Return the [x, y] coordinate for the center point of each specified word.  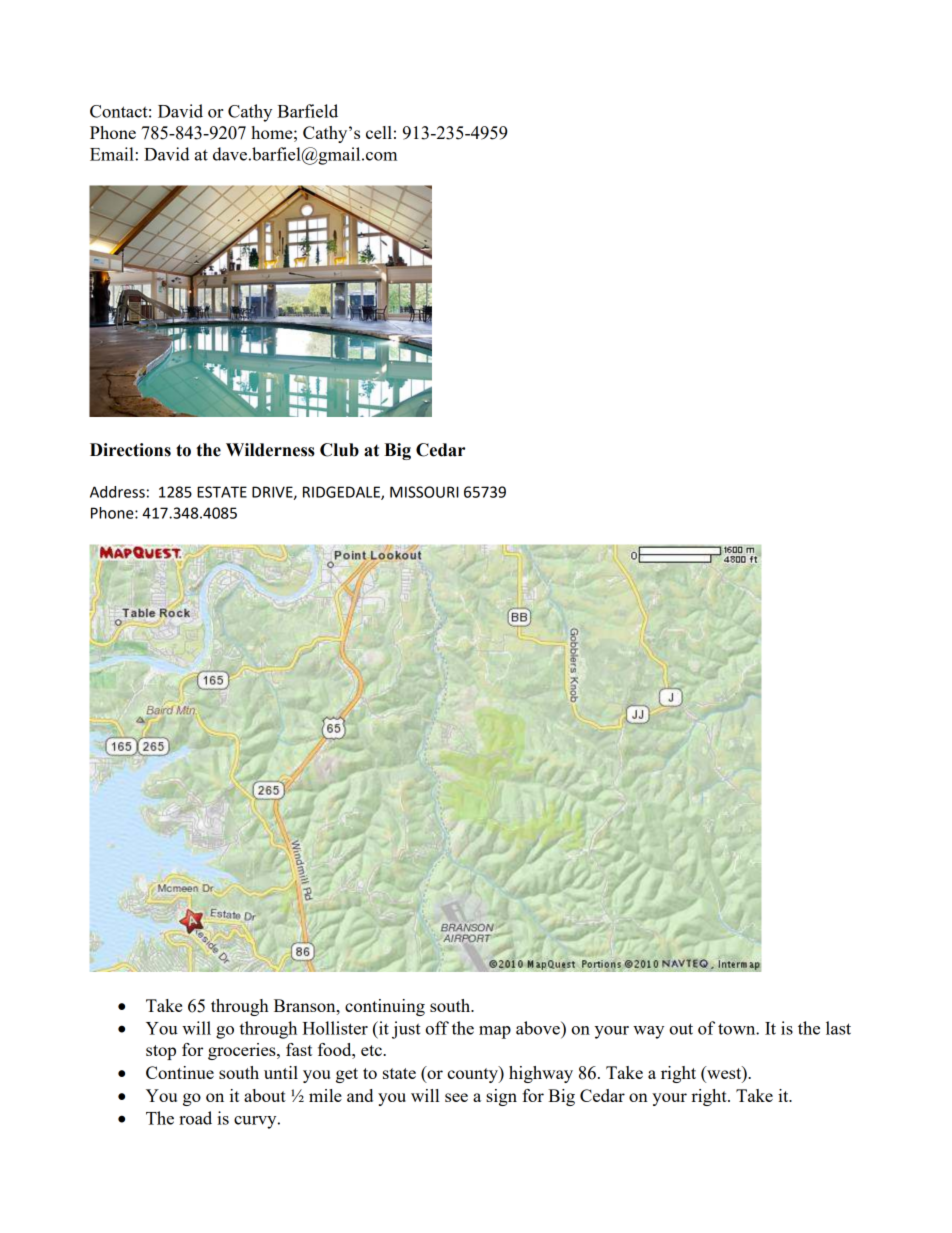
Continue [180, 1072]
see [456, 1097]
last [838, 1028]
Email [113, 154]
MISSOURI [424, 492]
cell [379, 132]
